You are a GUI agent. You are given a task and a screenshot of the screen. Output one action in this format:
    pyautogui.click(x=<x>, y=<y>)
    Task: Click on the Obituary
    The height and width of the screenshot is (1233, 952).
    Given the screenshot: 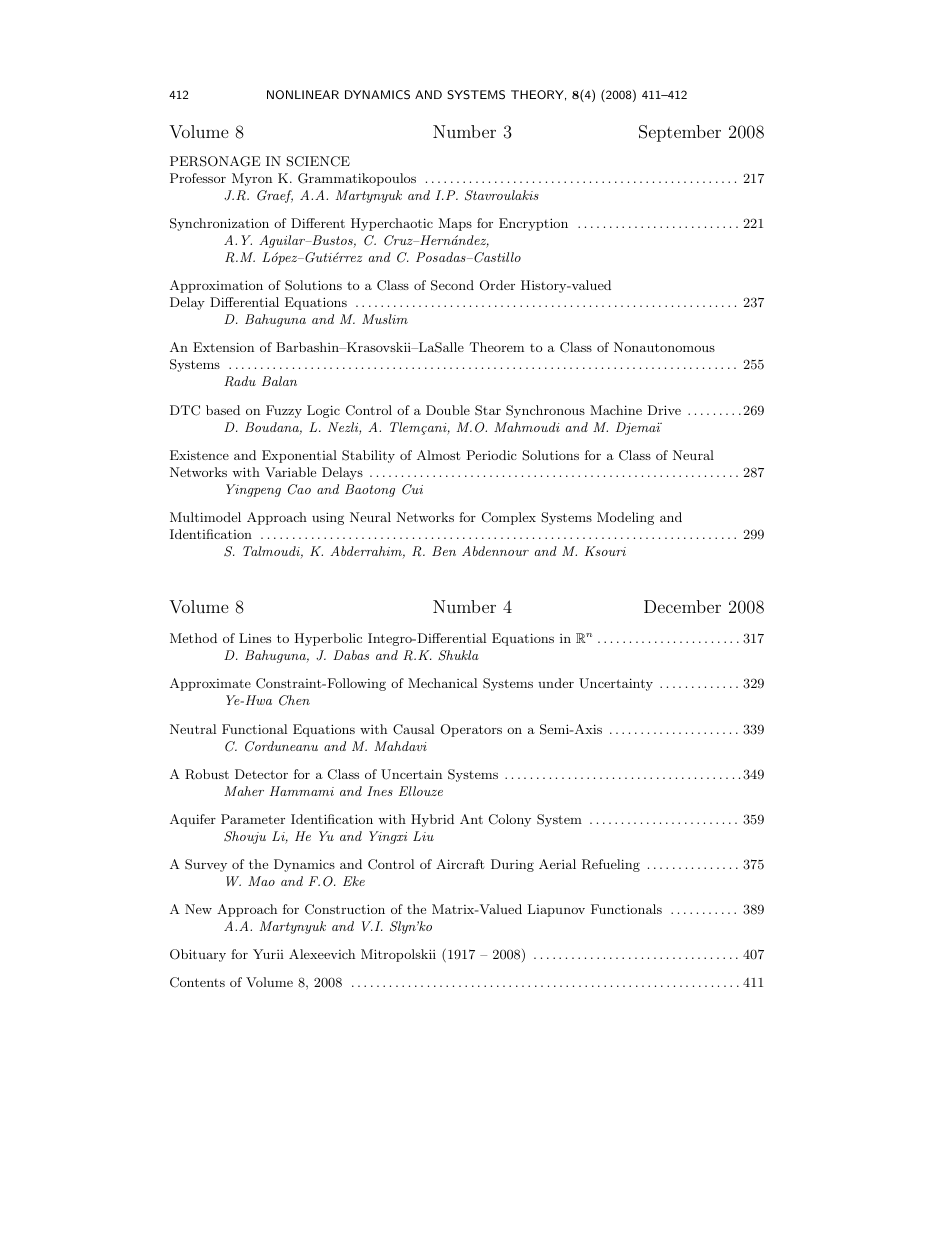 What is the action you would take?
    pyautogui.click(x=198, y=955)
